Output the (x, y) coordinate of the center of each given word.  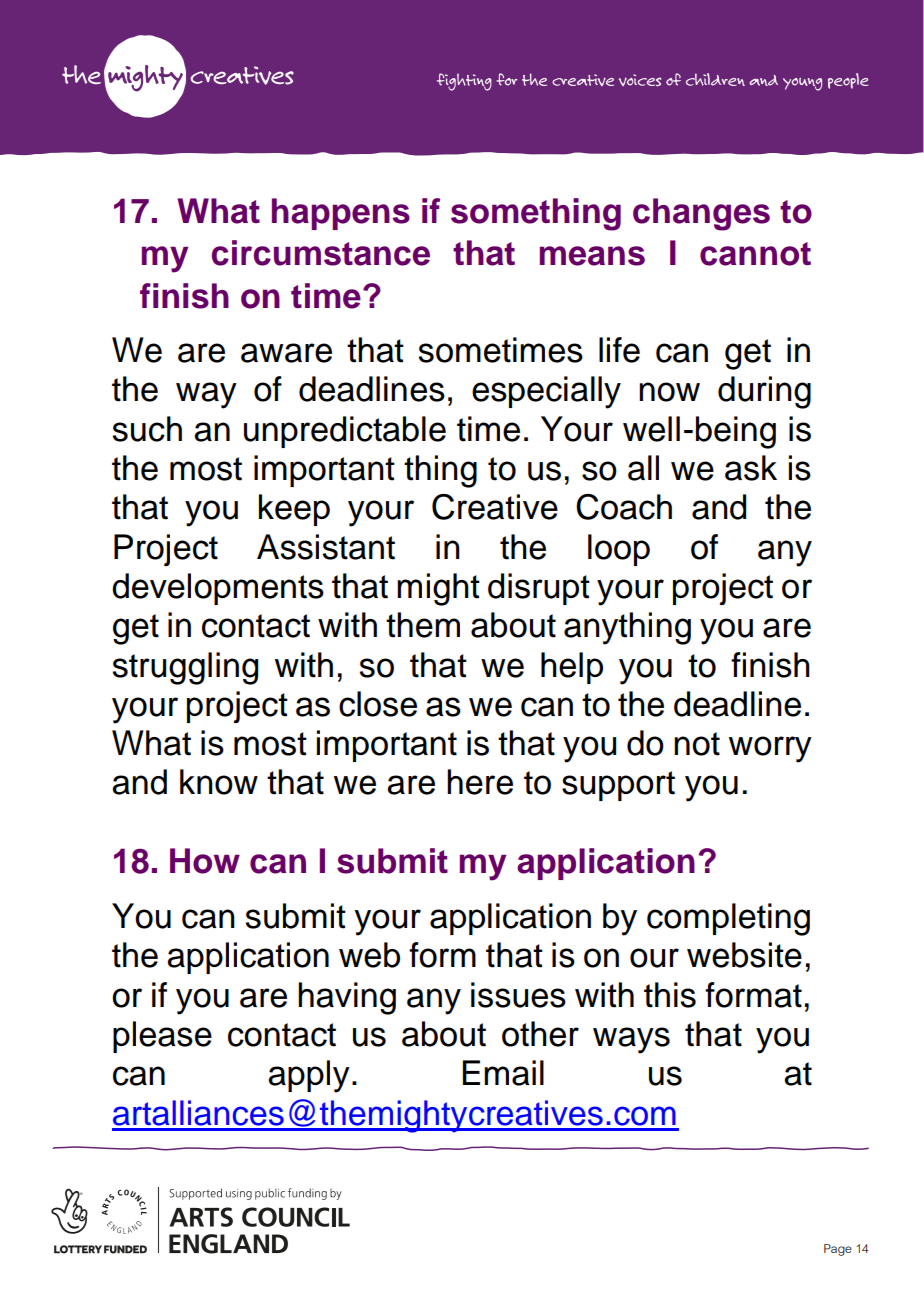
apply (309, 1076)
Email (503, 1073)
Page (838, 1250)
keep (294, 510)
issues (518, 995)
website (744, 955)
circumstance (321, 253)
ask (751, 468)
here (480, 782)
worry (770, 749)
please (162, 1037)
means (592, 256)
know (219, 782)
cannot (755, 254)
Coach (624, 507)
